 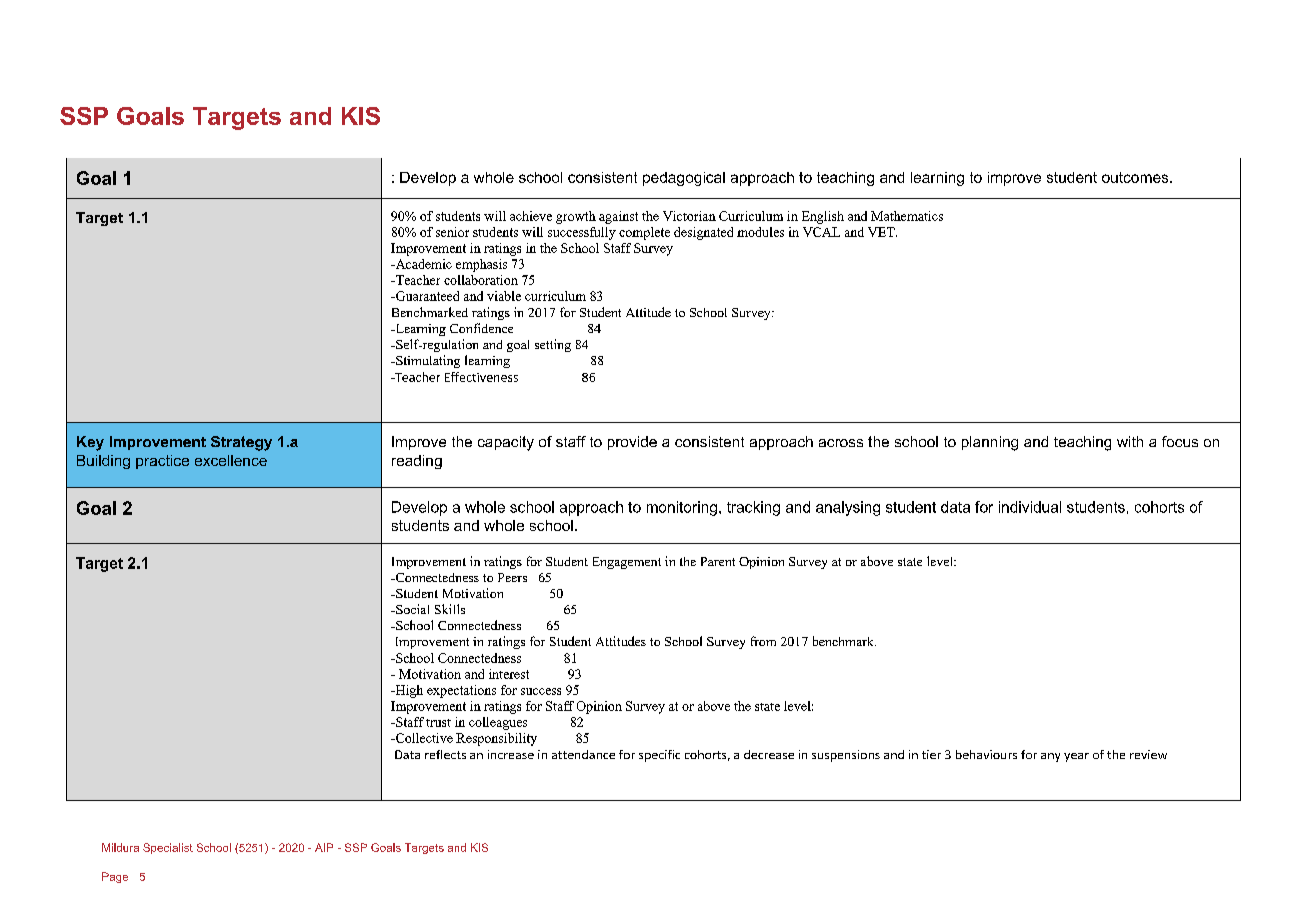 I want to click on outcomes, so click(x=1136, y=177).
